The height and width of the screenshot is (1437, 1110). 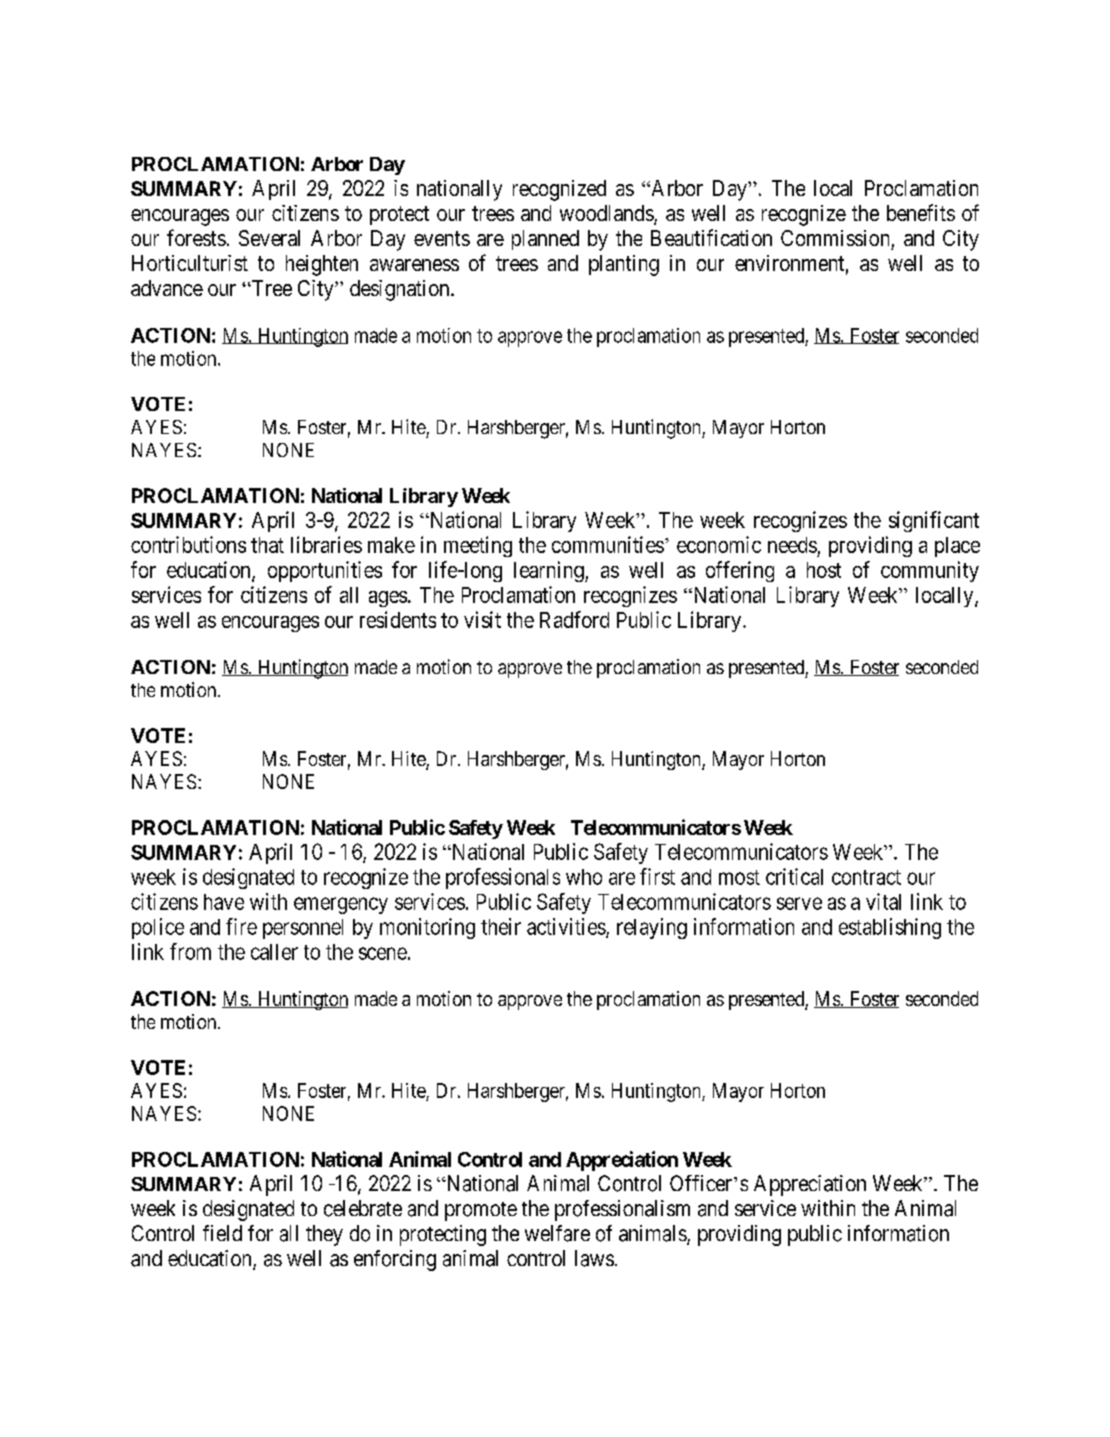 What do you see at coordinates (222, 1233) in the screenshot?
I see `field` at bounding box center [222, 1233].
